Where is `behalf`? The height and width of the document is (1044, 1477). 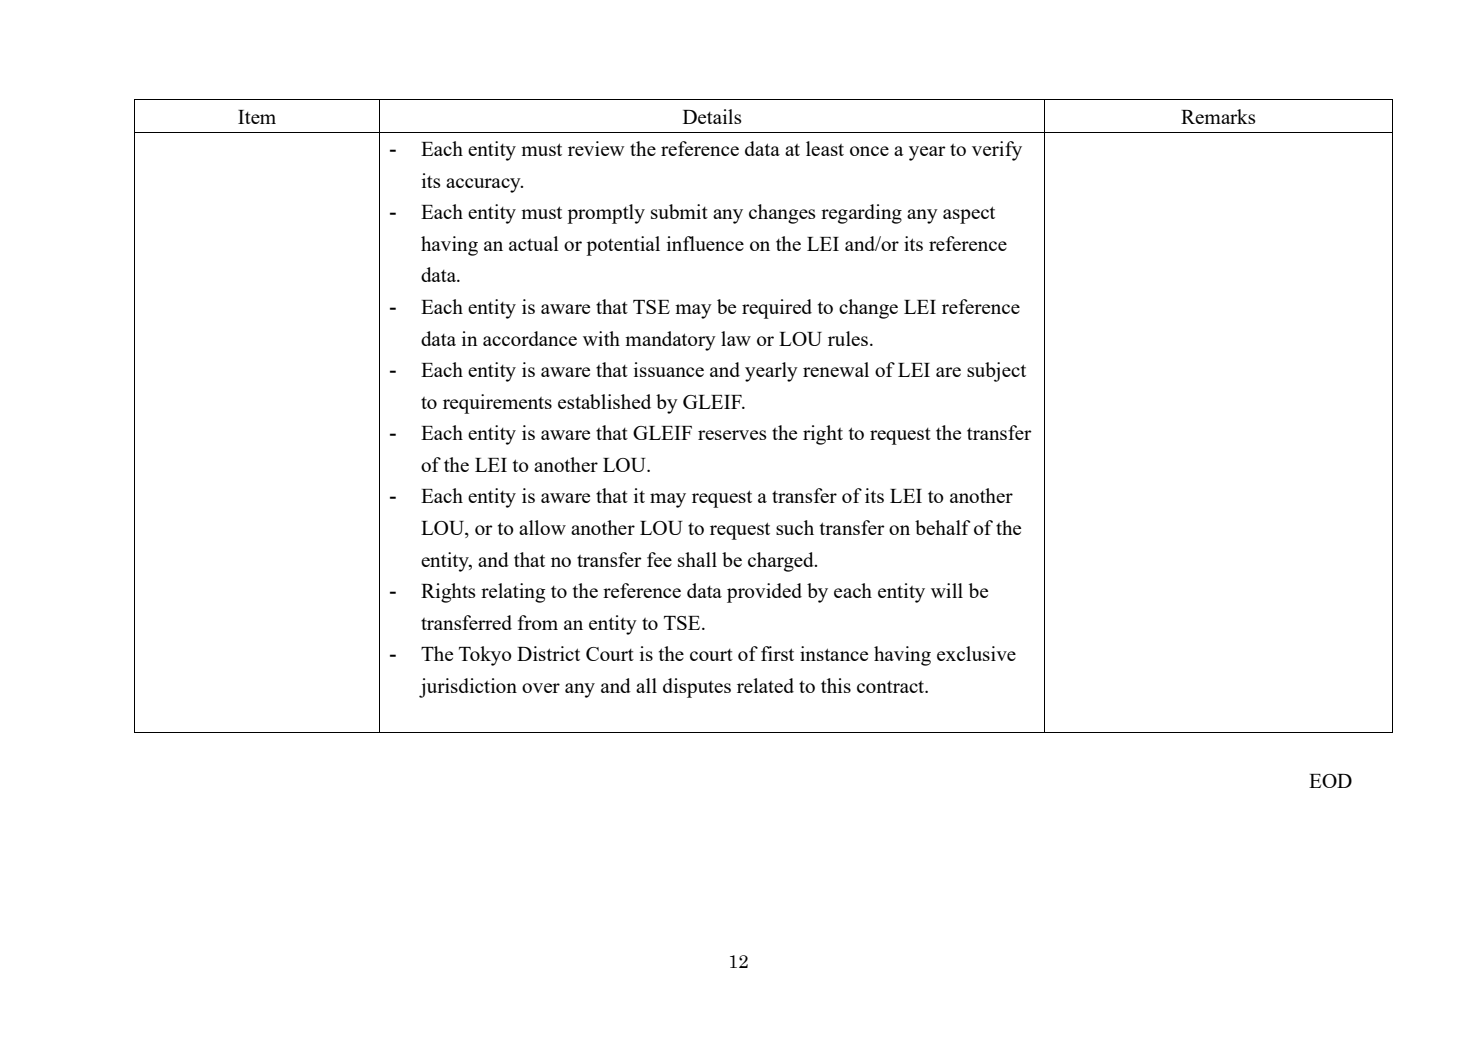 behalf is located at coordinates (942, 527).
